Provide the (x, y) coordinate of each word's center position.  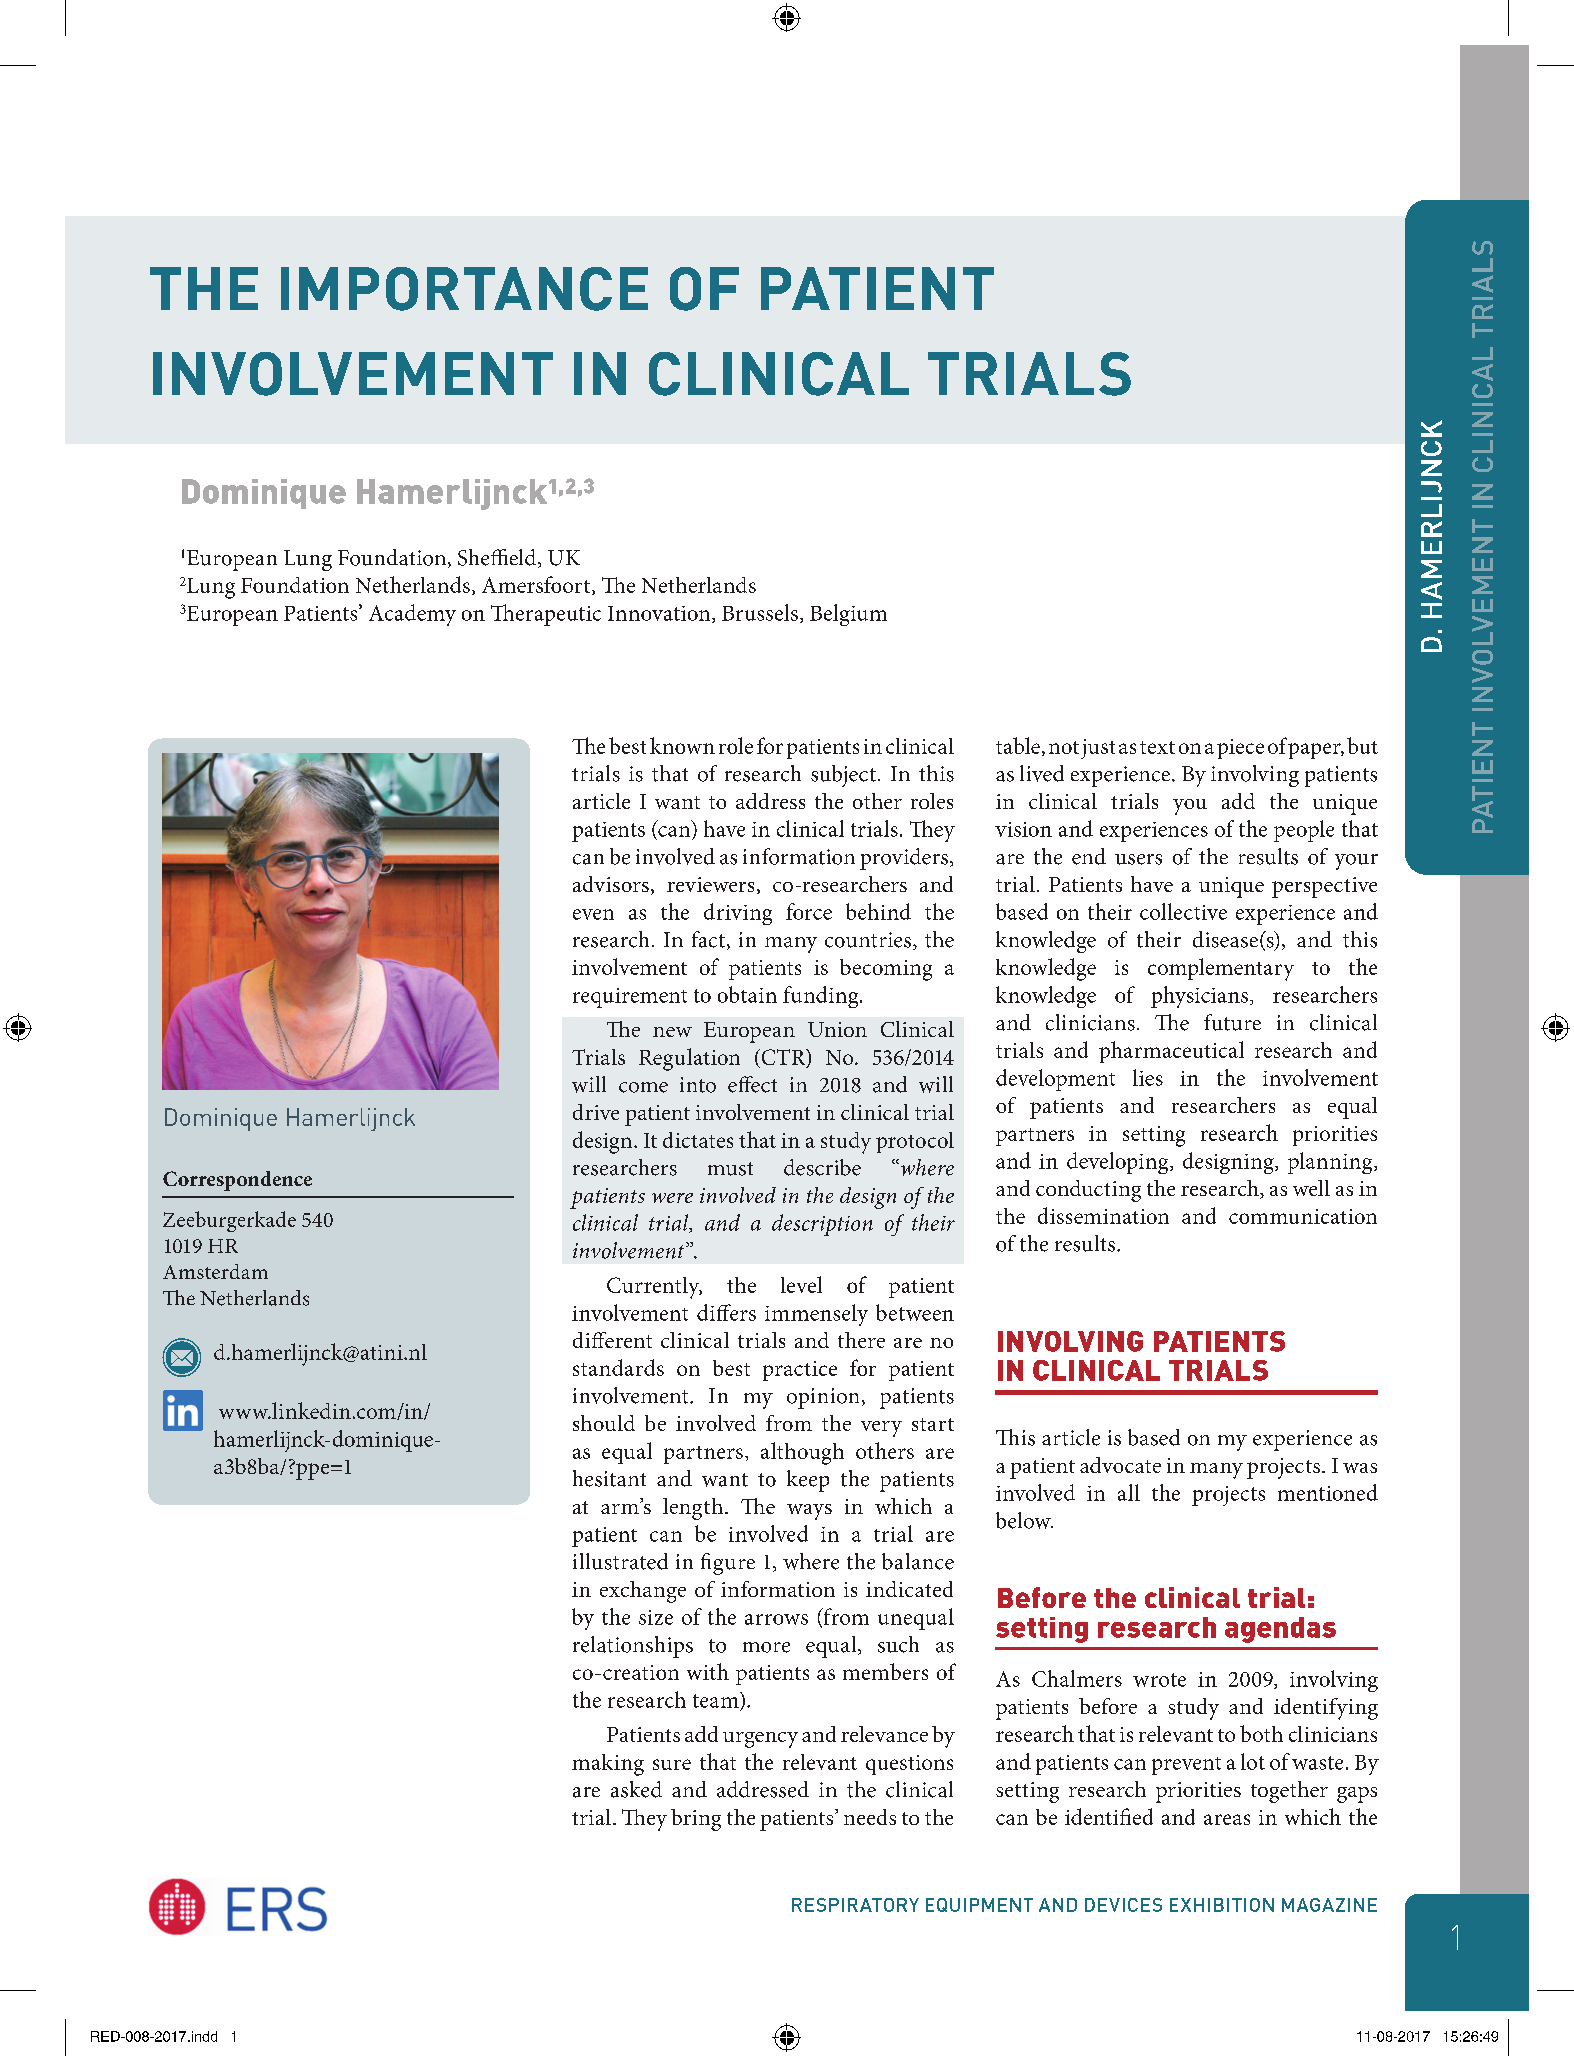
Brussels (760, 612)
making (608, 1765)
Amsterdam (215, 1271)
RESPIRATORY (855, 1905)
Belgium (848, 615)
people (1304, 831)
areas (1227, 1819)
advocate (1120, 1465)
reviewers (710, 884)
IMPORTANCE (464, 289)
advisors (611, 884)
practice (800, 1371)
